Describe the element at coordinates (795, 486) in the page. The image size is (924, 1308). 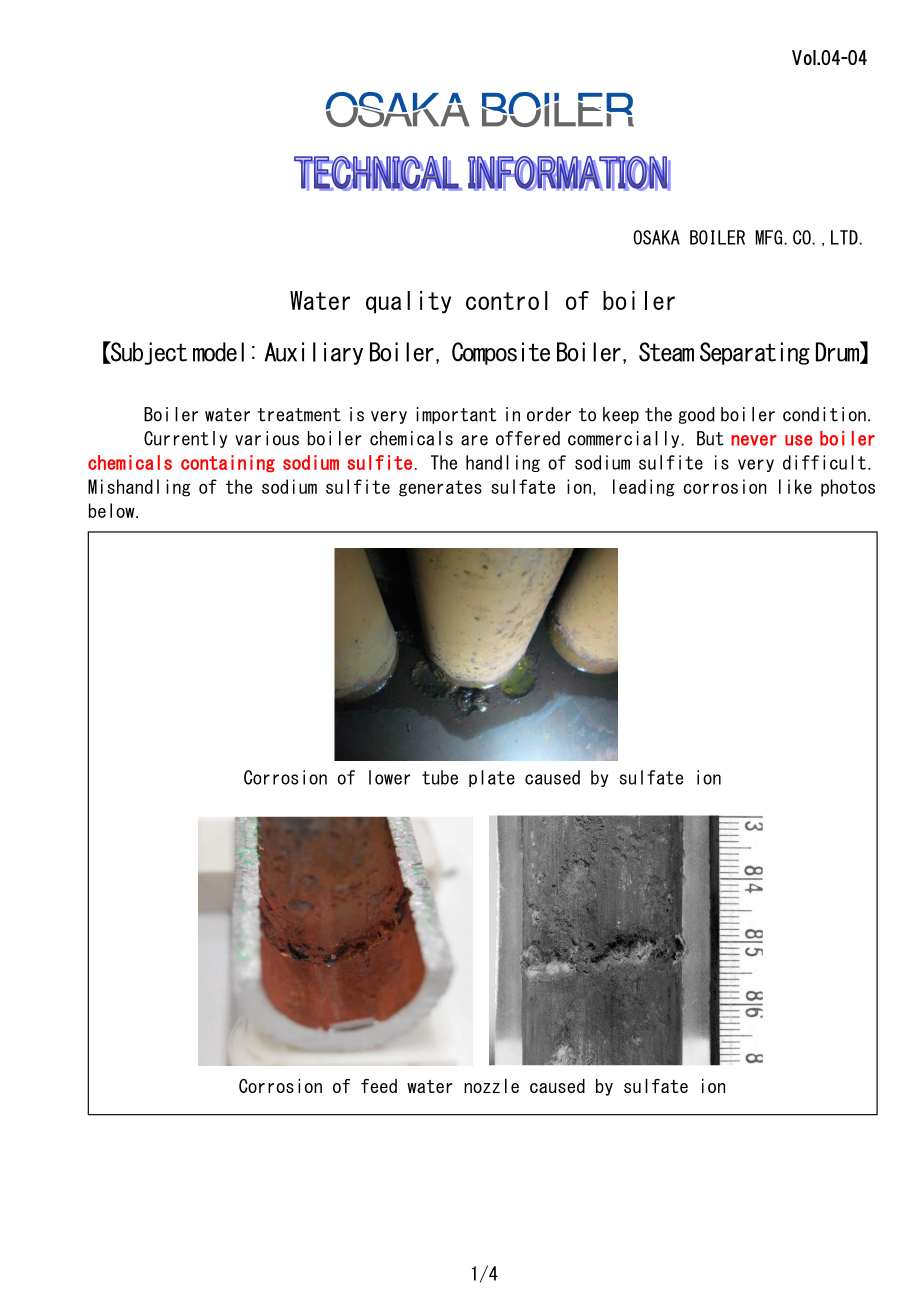
I see `like` at that location.
